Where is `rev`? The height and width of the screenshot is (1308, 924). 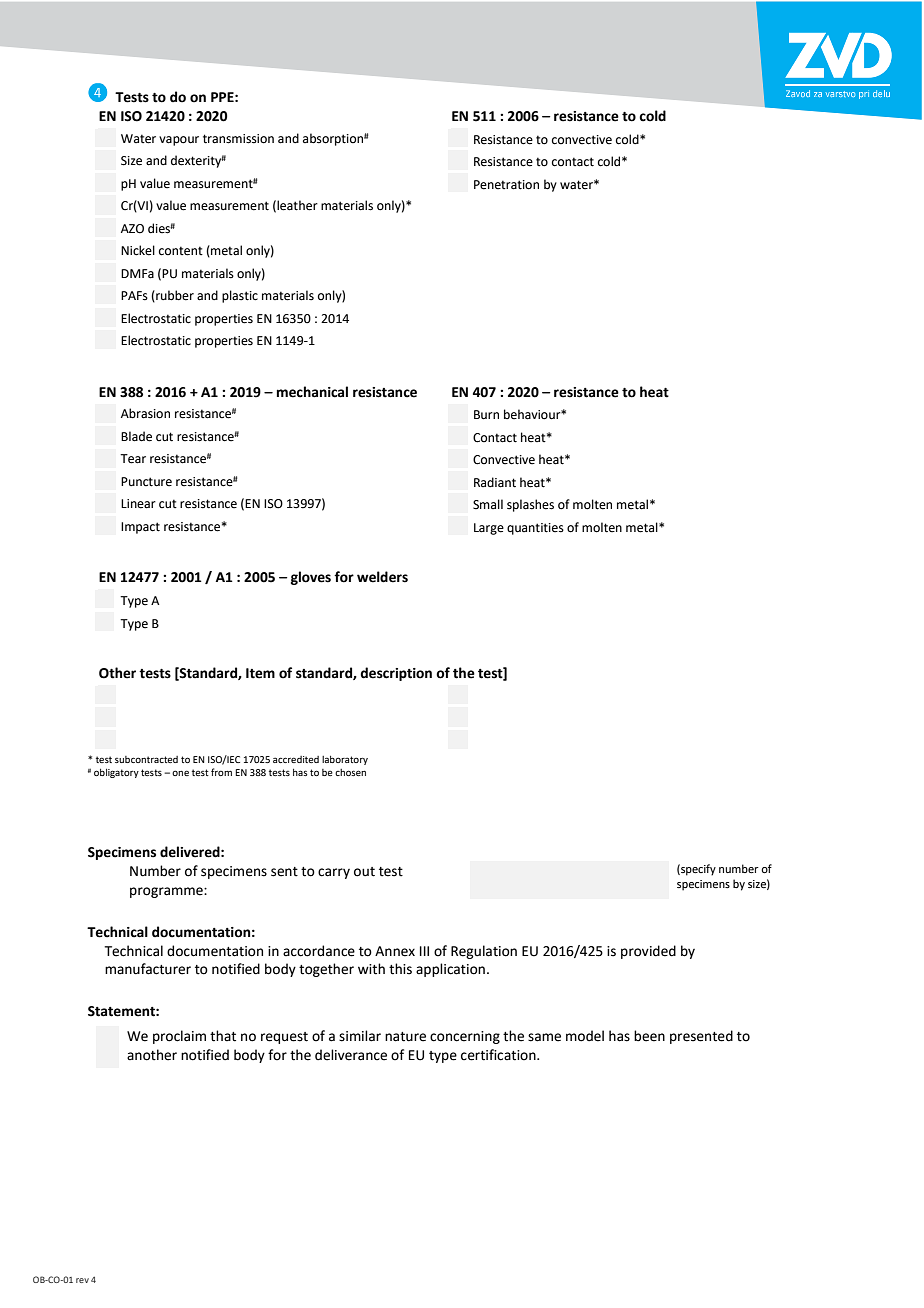 rev is located at coordinates (82, 1280).
